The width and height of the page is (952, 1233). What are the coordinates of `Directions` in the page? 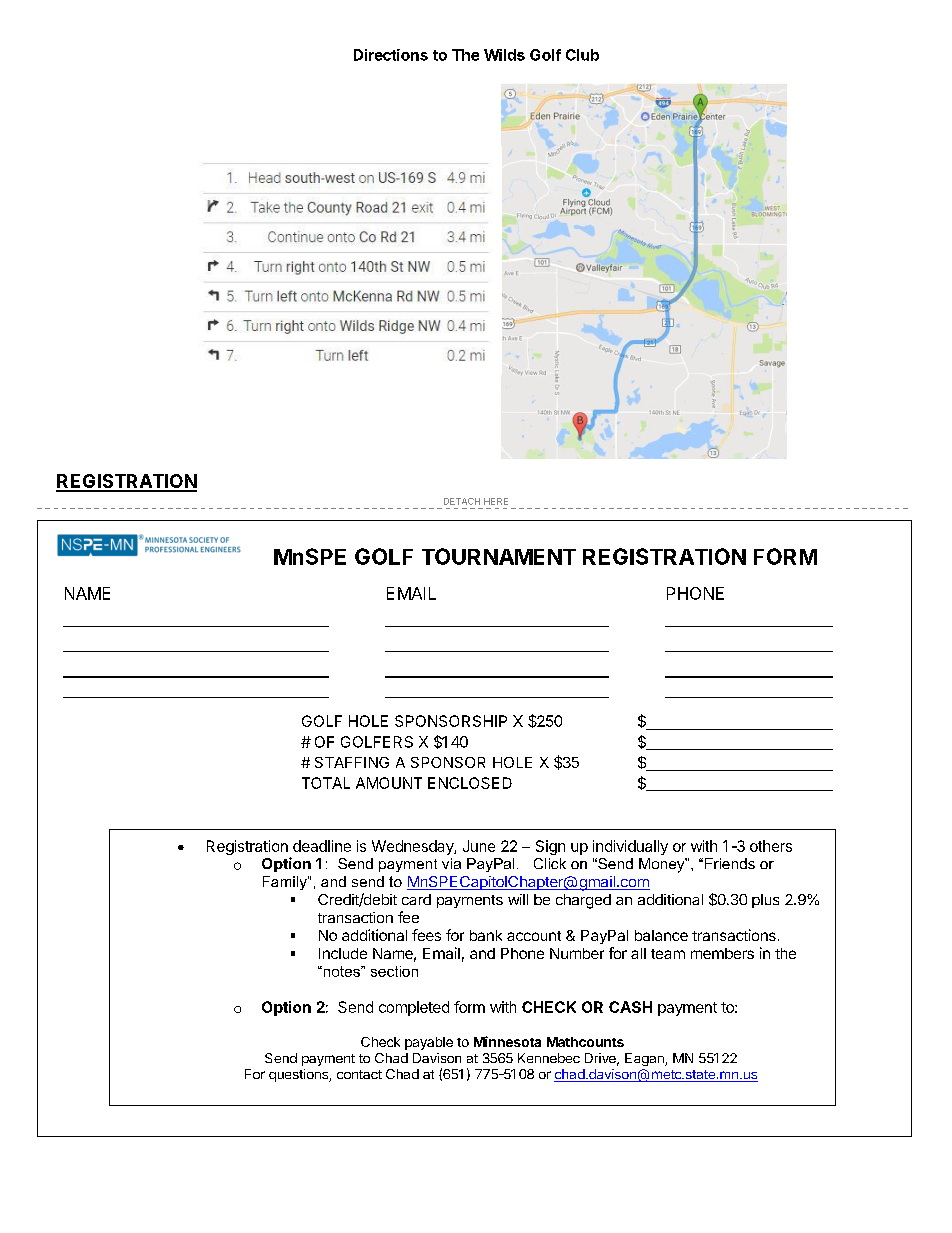 It's located at (391, 55).
